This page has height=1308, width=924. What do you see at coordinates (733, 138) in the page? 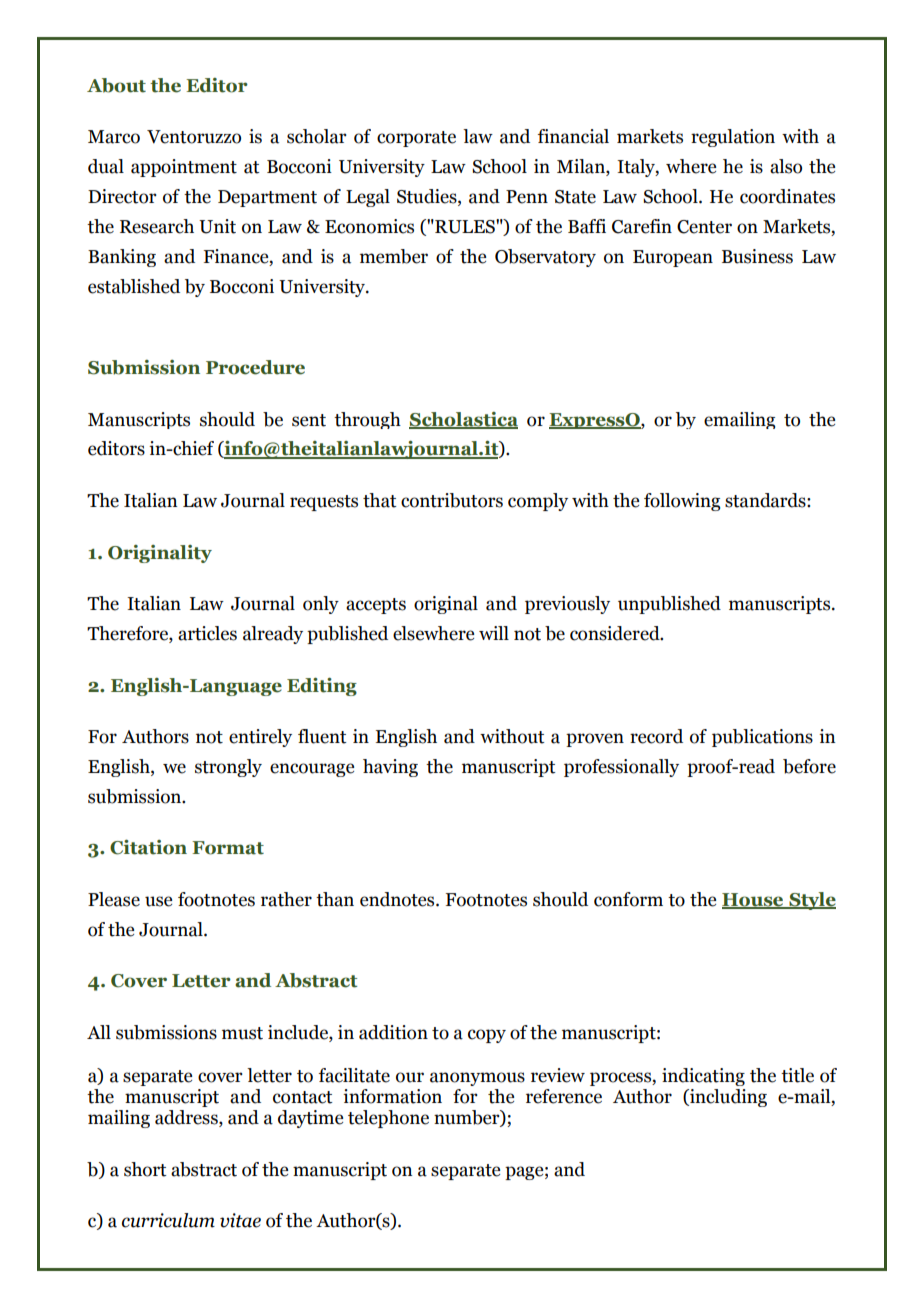
I see `regulation` at bounding box center [733, 138].
